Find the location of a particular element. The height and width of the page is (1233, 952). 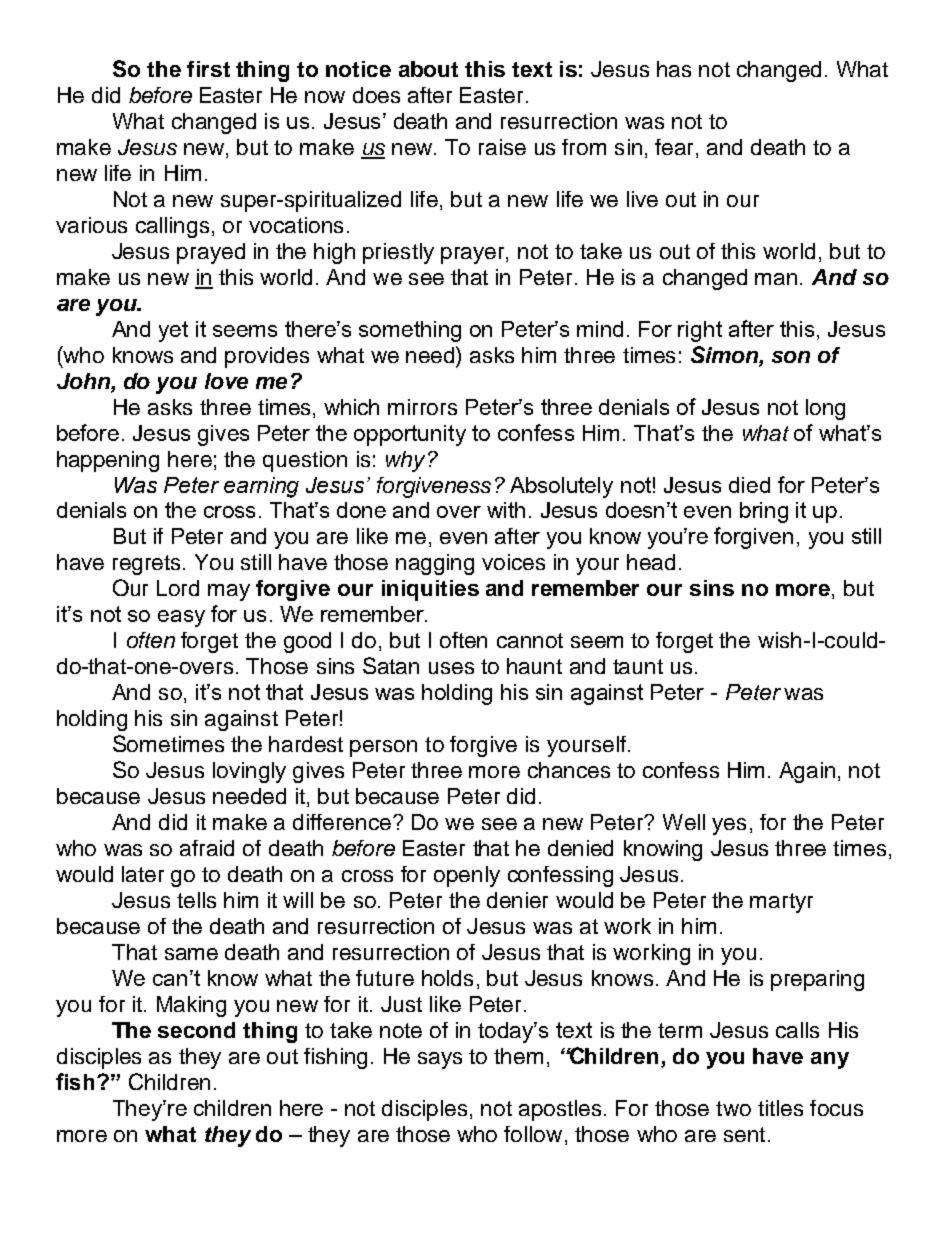

about is located at coordinates (428, 69).
